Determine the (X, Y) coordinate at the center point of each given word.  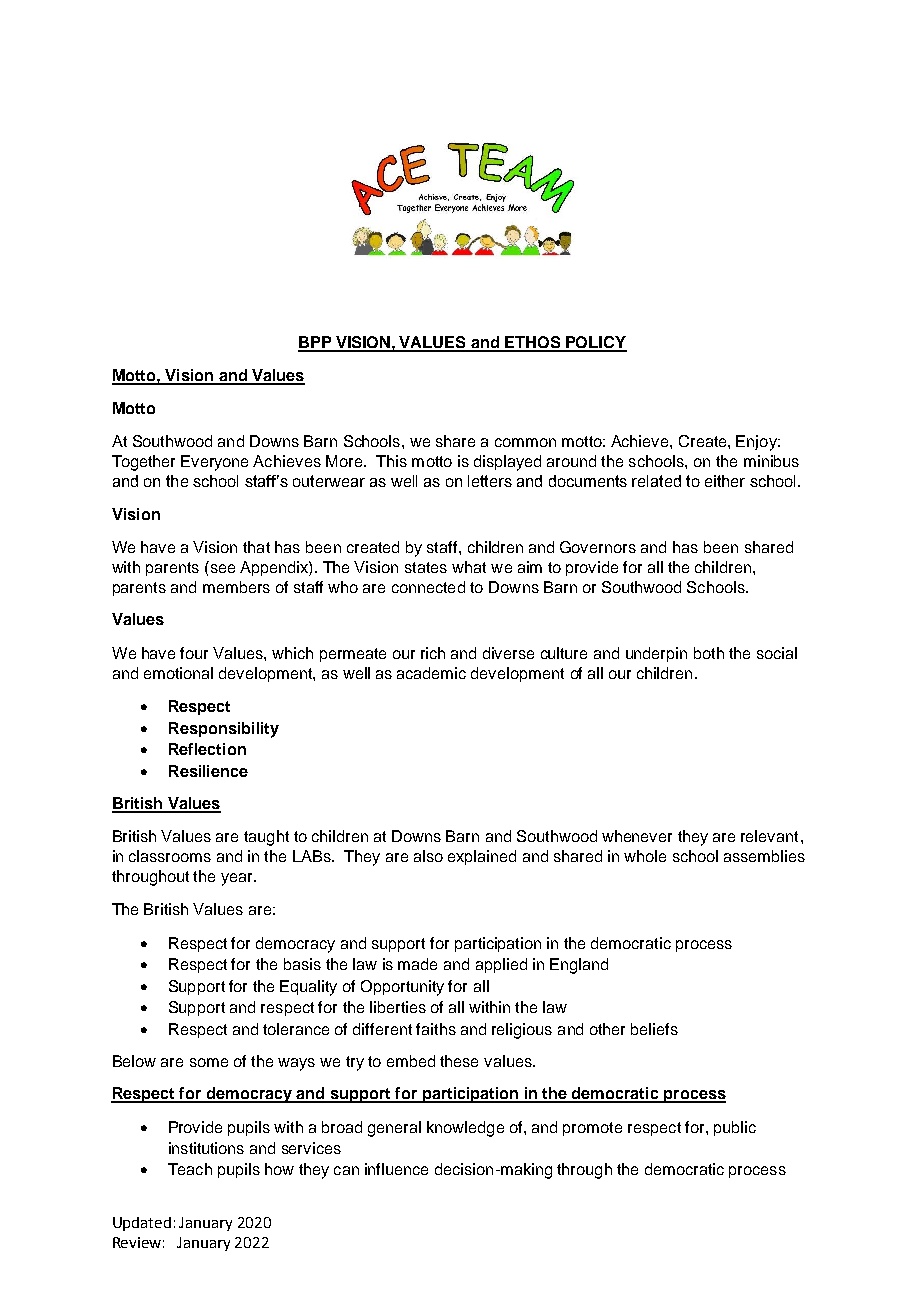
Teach (190, 1169)
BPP (316, 343)
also (428, 856)
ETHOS (533, 343)
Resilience (208, 771)
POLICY (595, 343)
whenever (637, 836)
